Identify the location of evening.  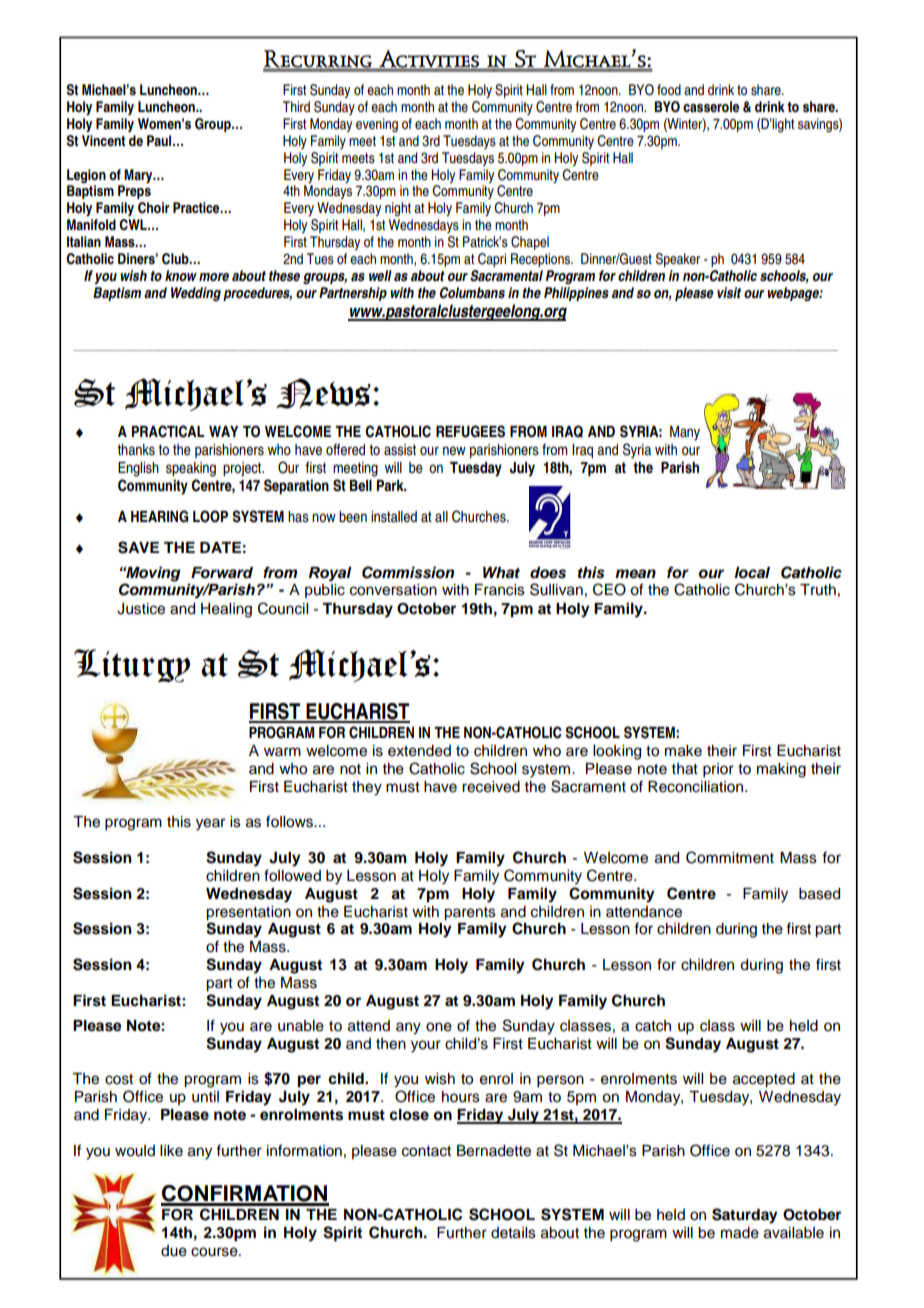
(377, 125).
